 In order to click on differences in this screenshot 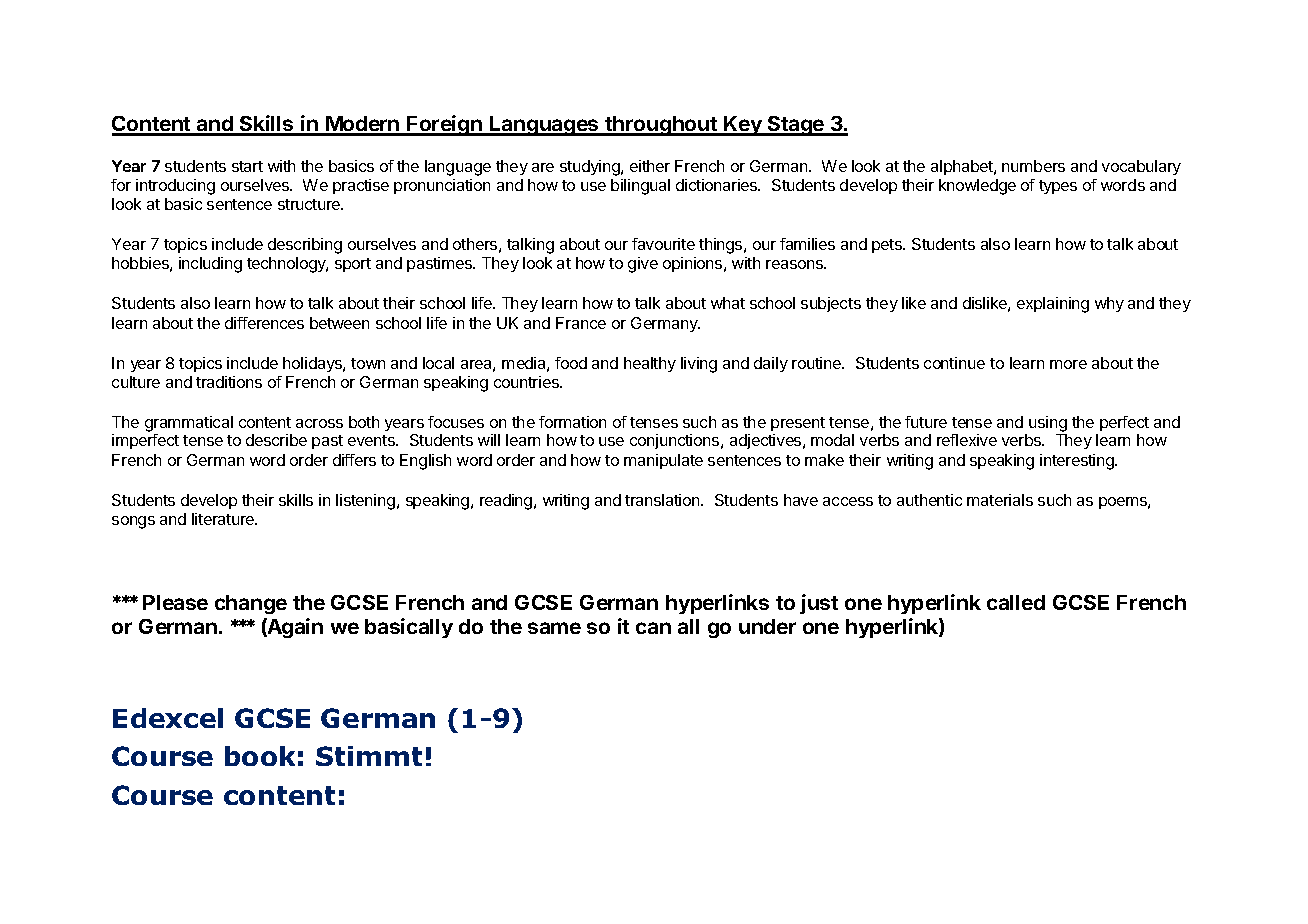, I will do `click(264, 323)`.
